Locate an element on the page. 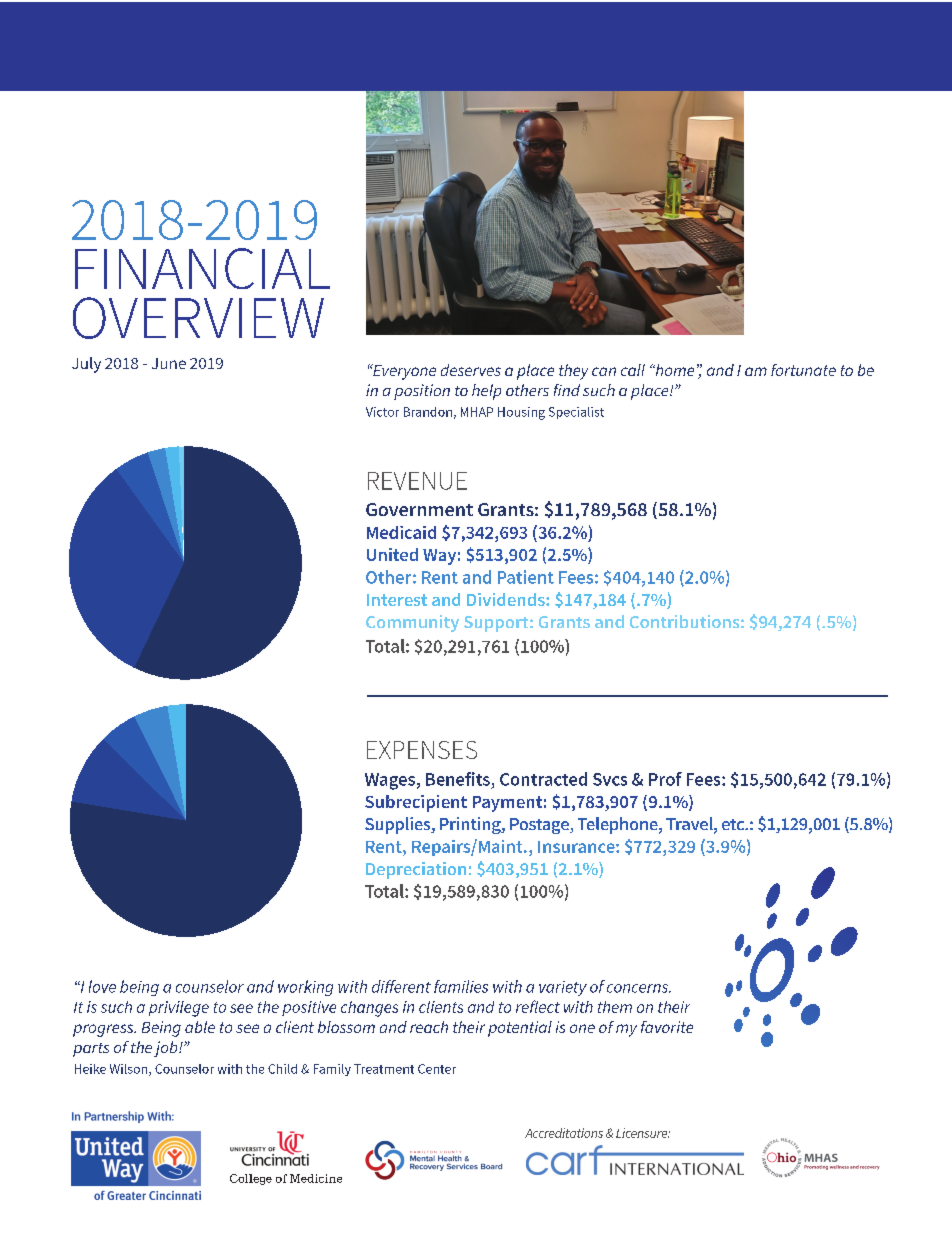  Interest is located at coordinates (397, 600).
